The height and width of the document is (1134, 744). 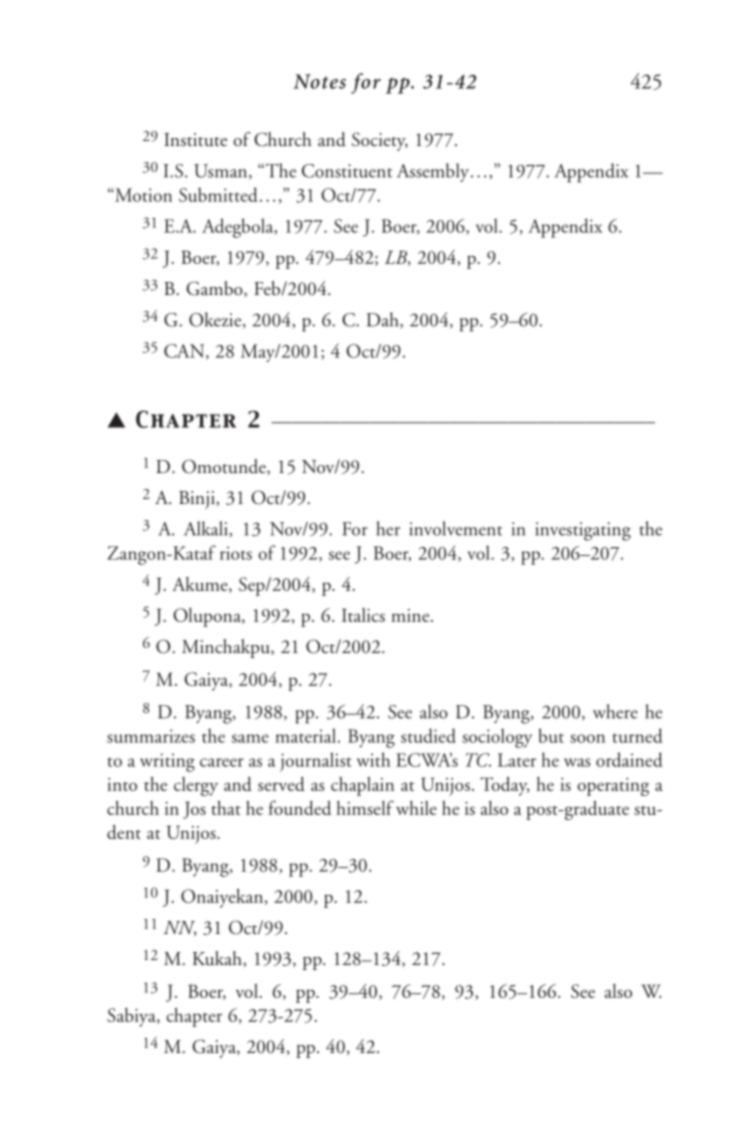 What do you see at coordinates (207, 529) in the document?
I see `Alkali` at bounding box center [207, 529].
